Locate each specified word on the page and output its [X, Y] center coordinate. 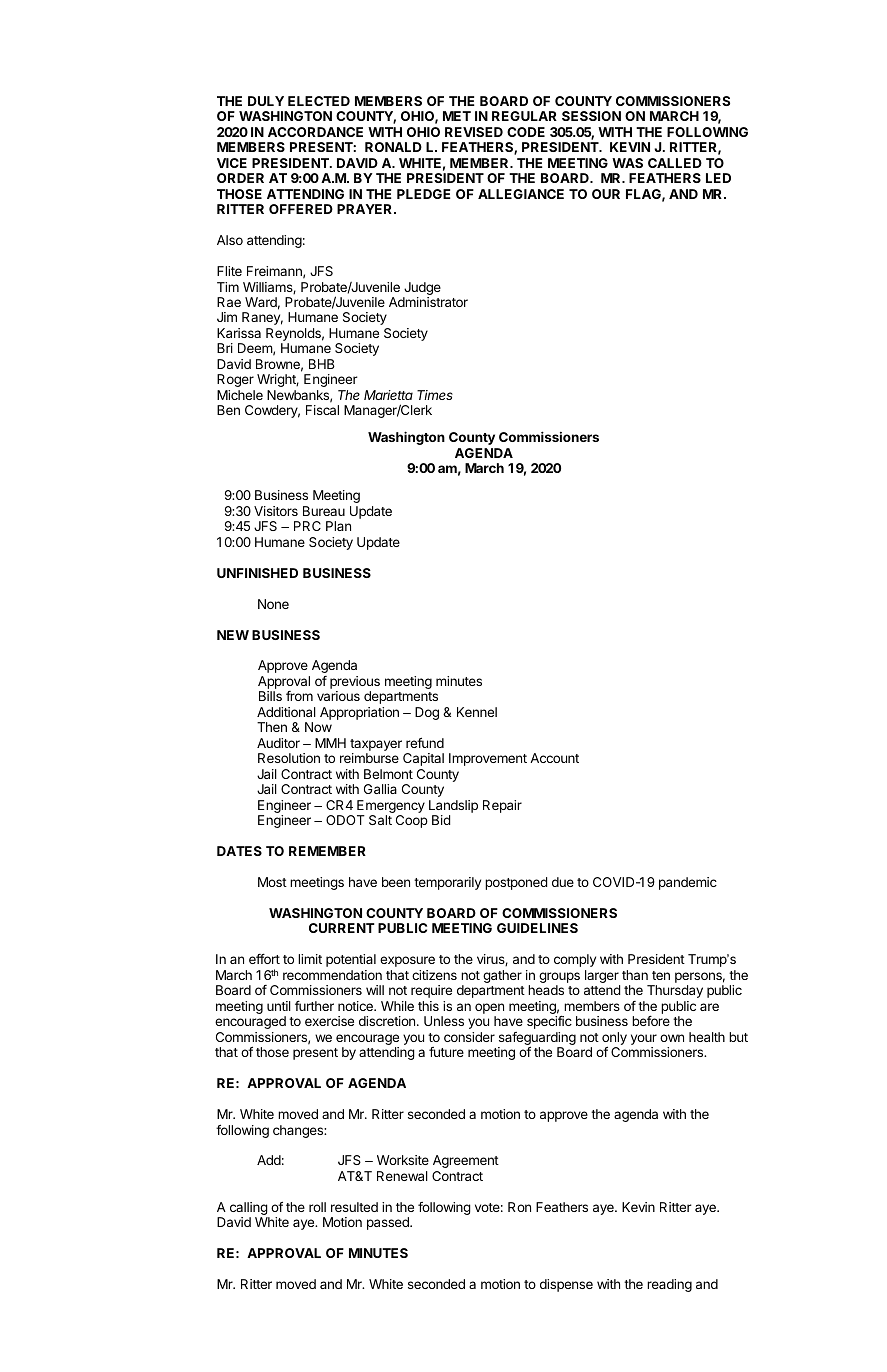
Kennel [477, 712]
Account [554, 758]
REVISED [474, 132]
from [299, 696]
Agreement [466, 1161]
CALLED [675, 163]
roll [317, 1207]
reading [669, 1285]
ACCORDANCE [315, 132]
